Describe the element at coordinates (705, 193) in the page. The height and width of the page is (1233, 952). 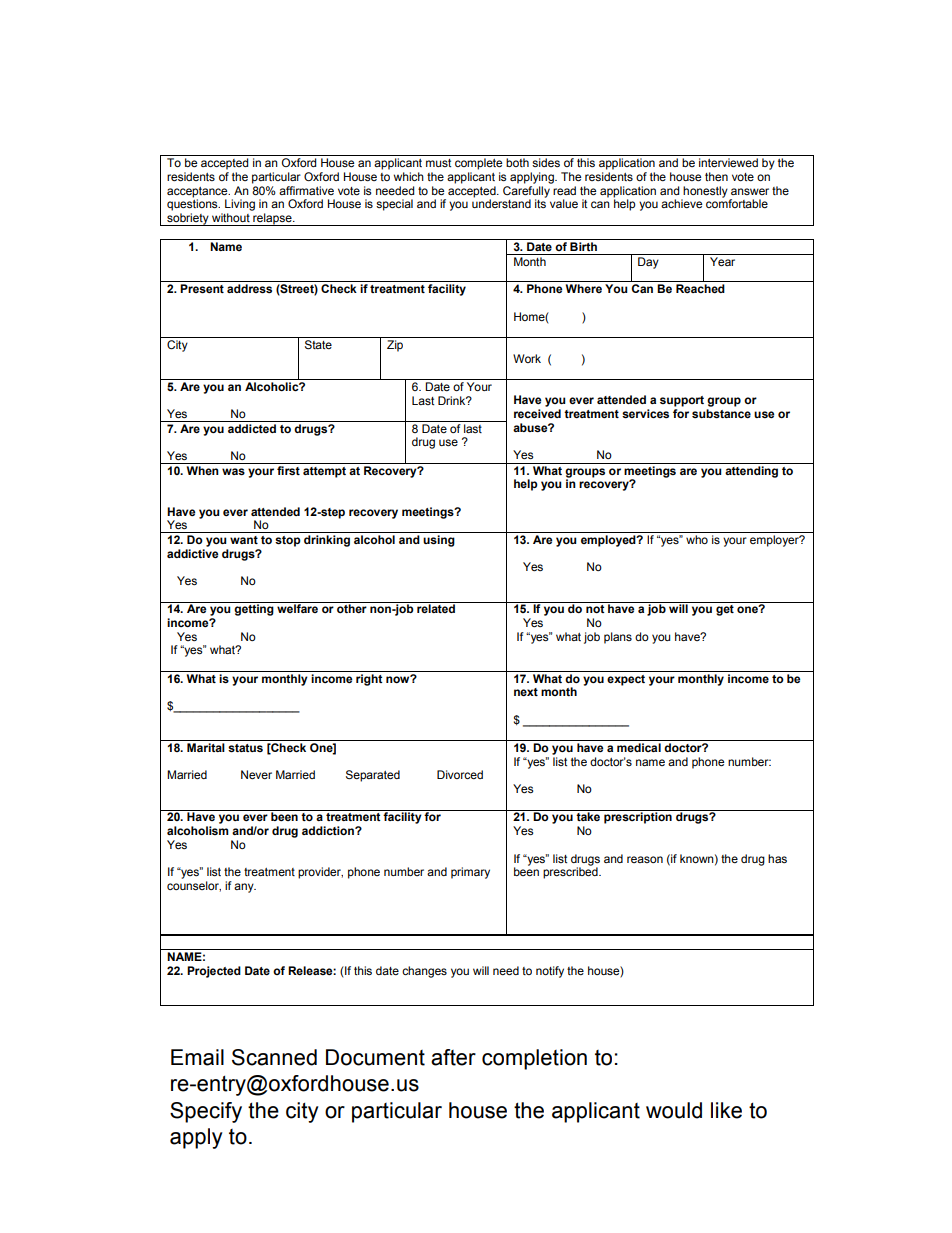
I see `honestly` at that location.
